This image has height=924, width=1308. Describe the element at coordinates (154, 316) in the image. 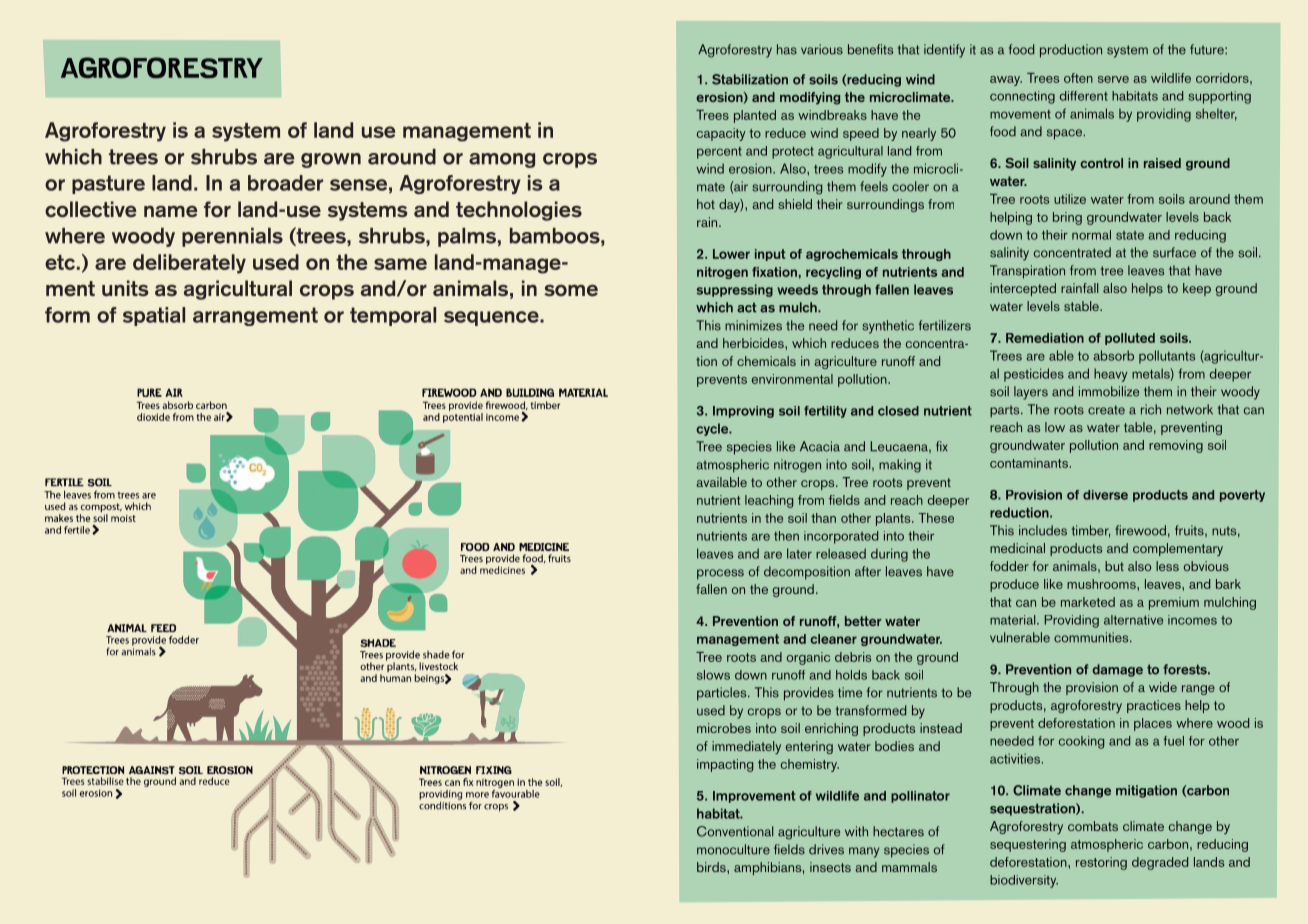

I see `spatial` at that location.
